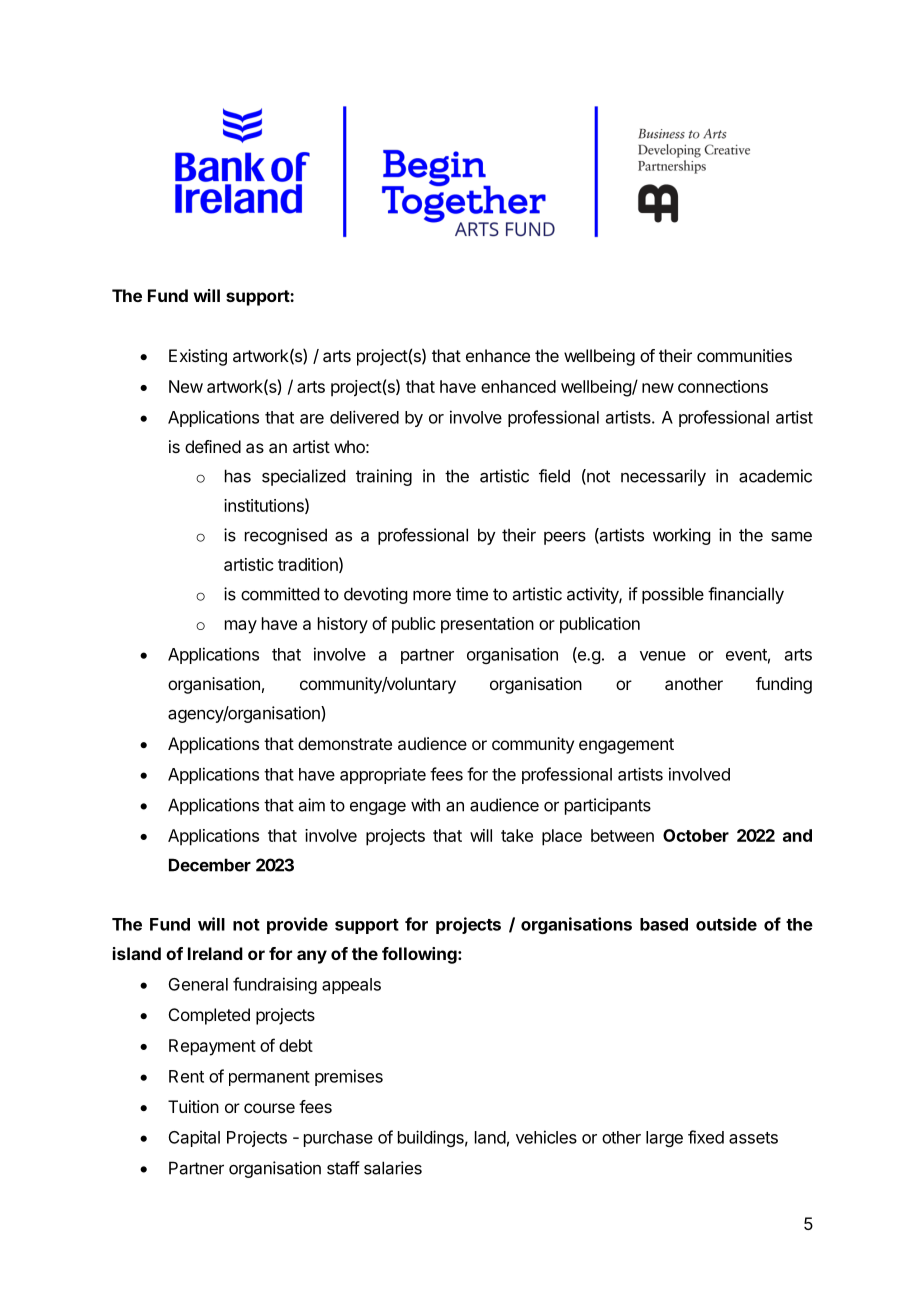  I want to click on vehicles, so click(546, 1137).
